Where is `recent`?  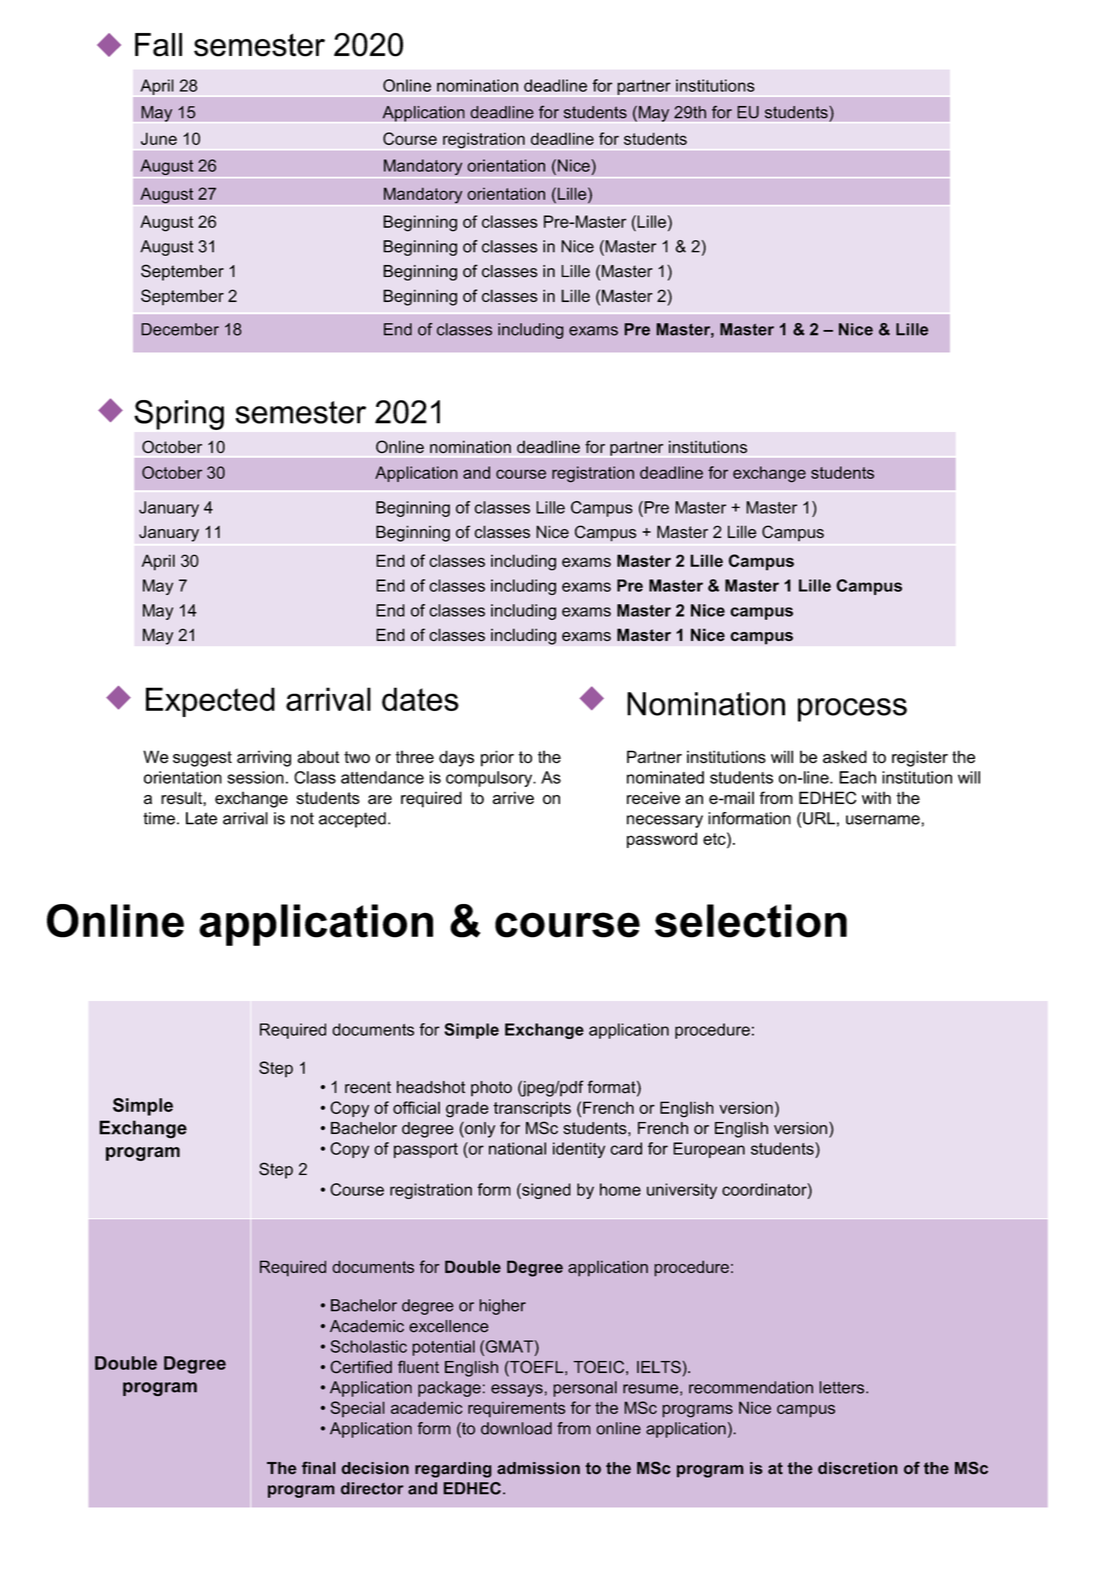
recent is located at coordinates (368, 1087).
